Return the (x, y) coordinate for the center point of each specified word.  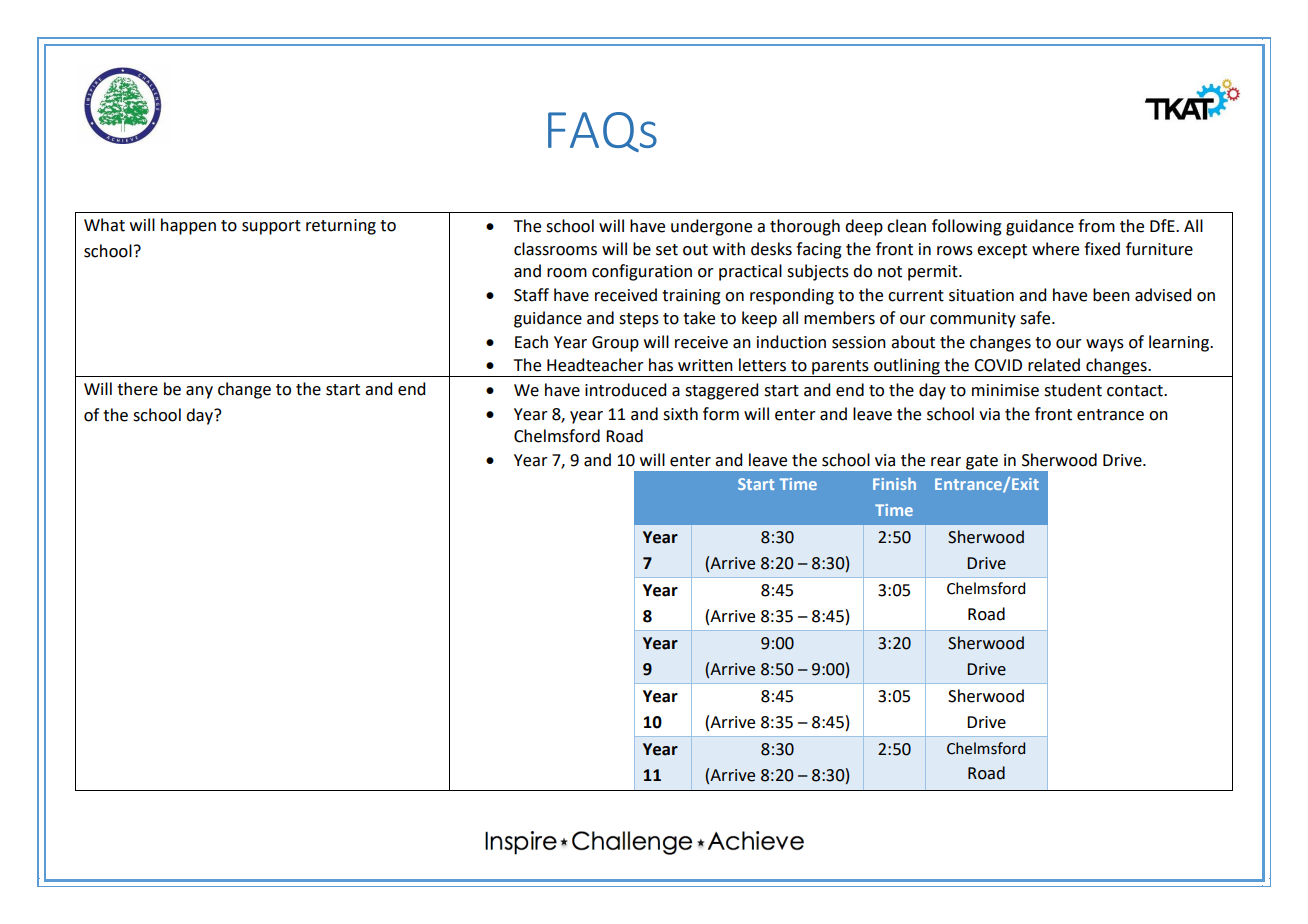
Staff (531, 295)
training (691, 297)
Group (615, 344)
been (1111, 295)
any (199, 392)
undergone (711, 227)
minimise (1005, 390)
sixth (680, 414)
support (271, 227)
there (137, 389)
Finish (894, 483)
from (1096, 226)
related (1054, 365)
